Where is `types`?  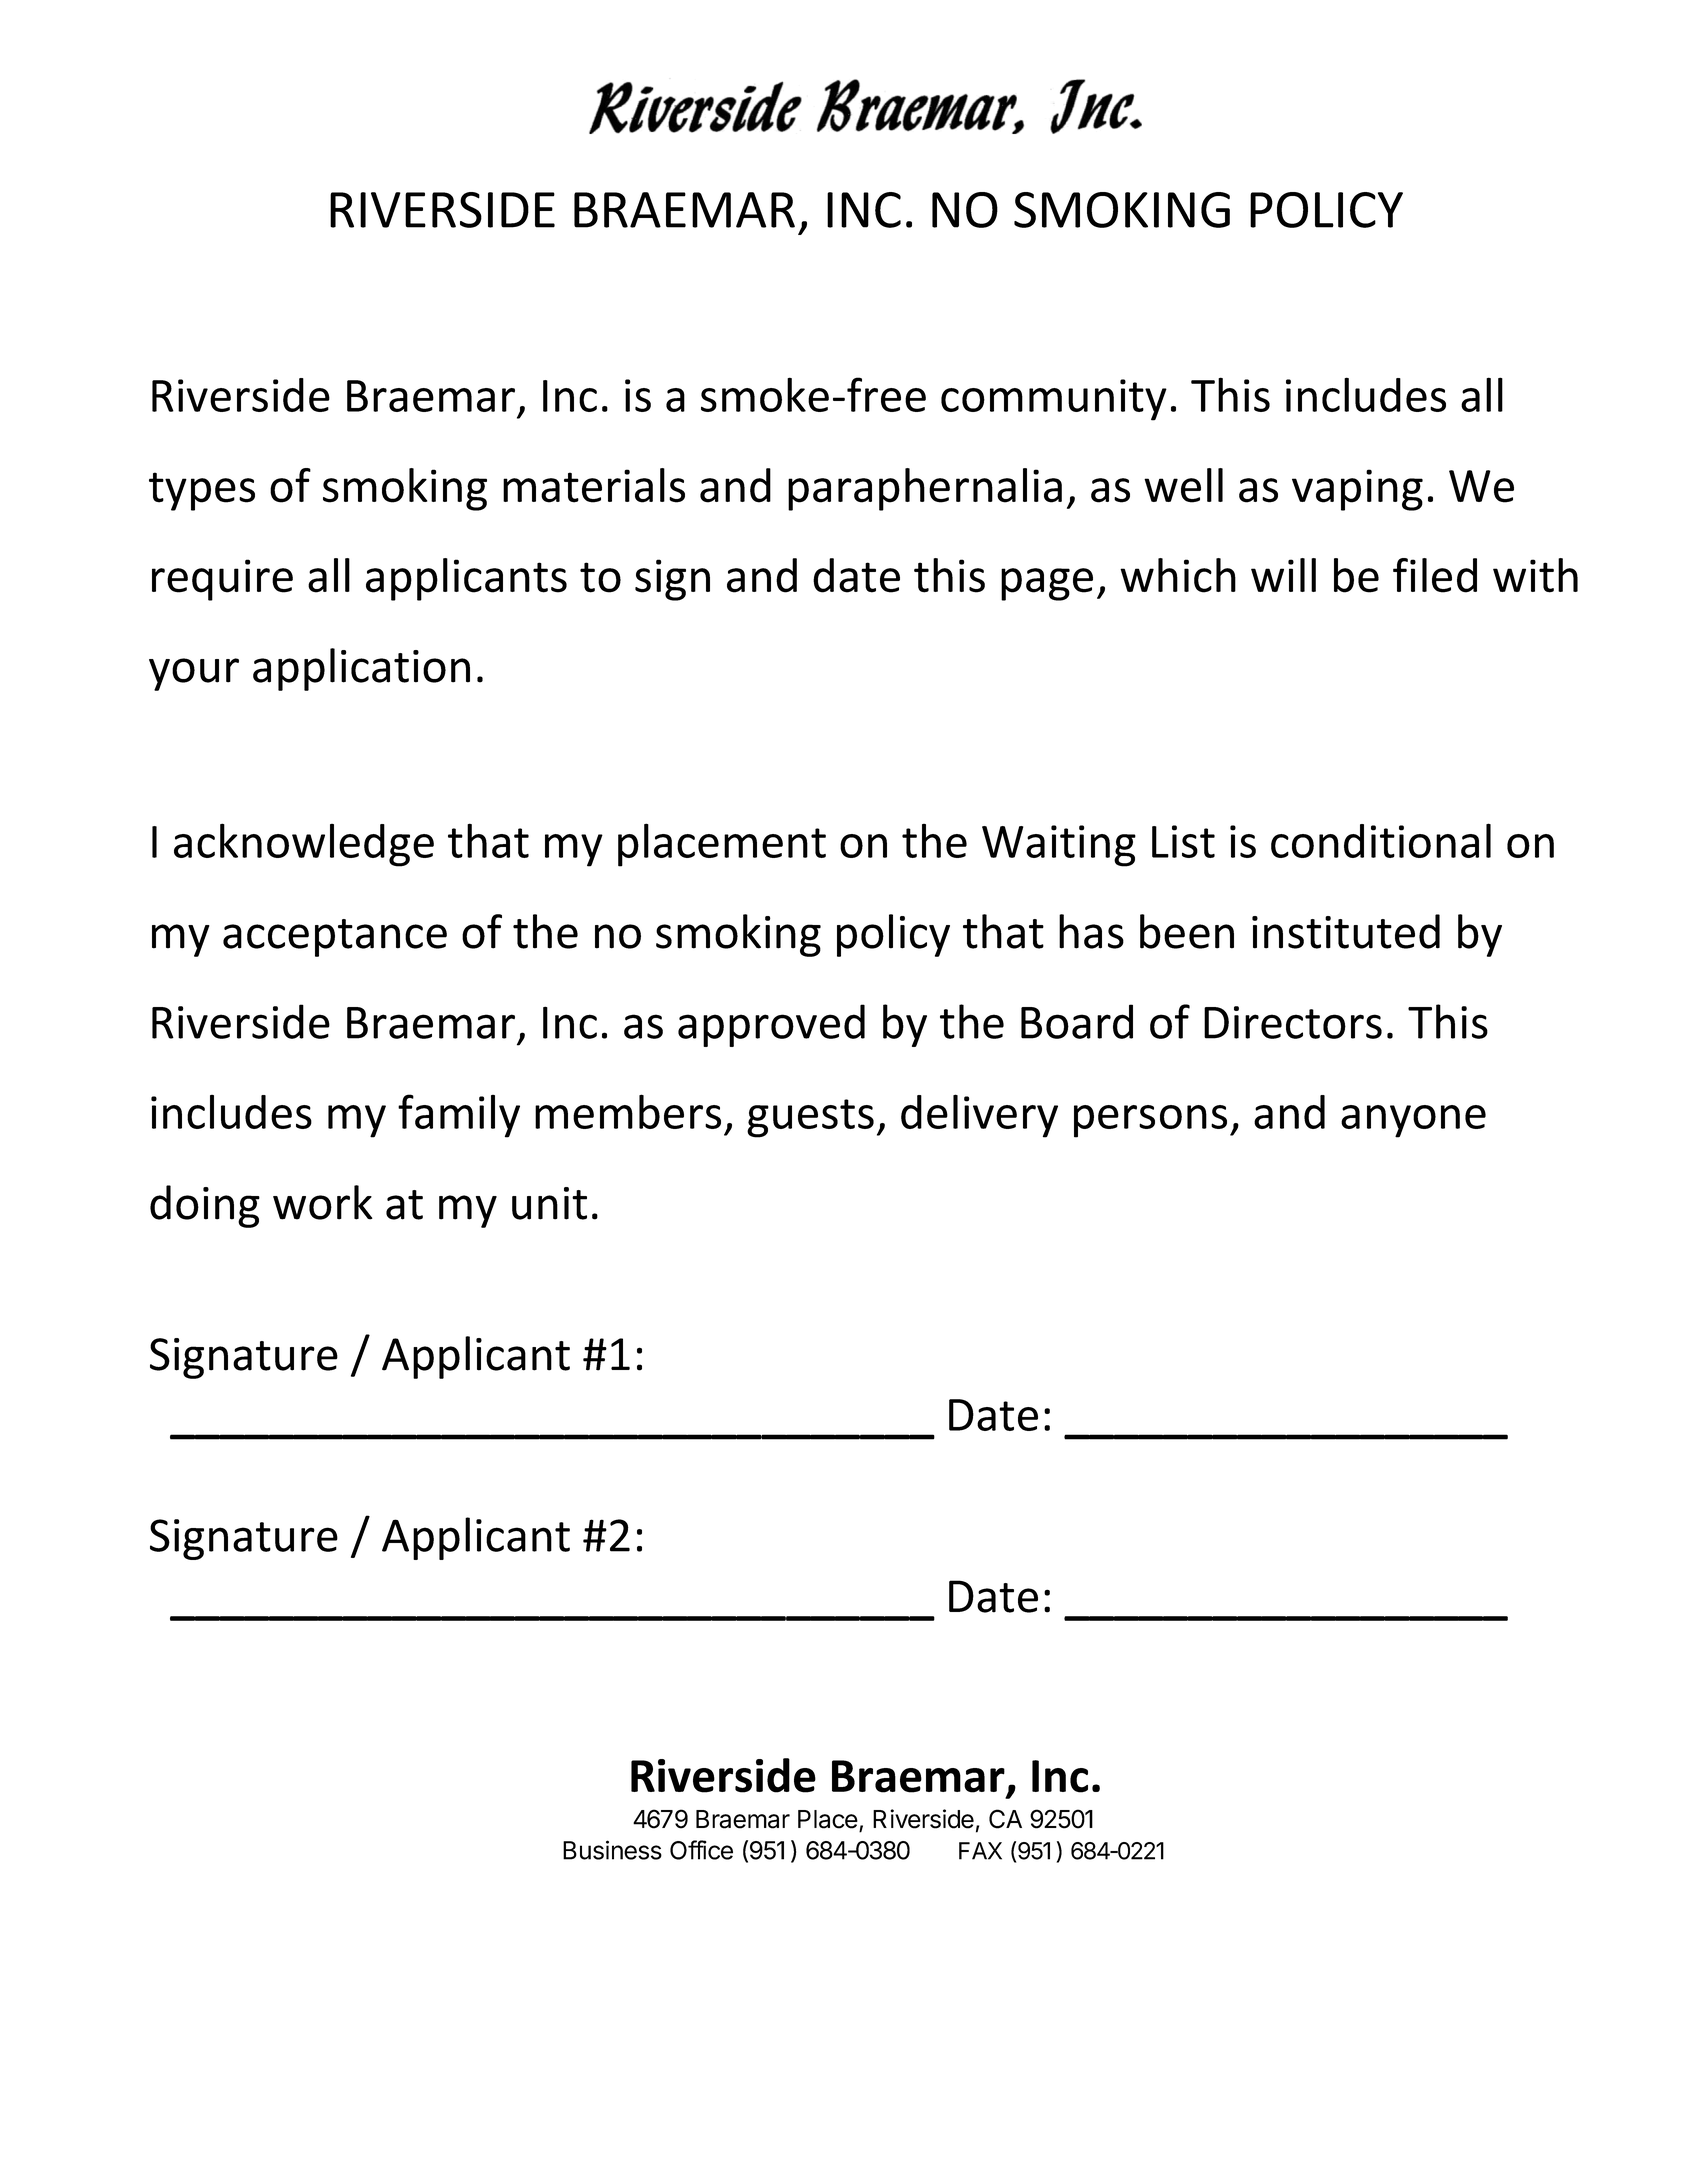 types is located at coordinates (202, 491).
